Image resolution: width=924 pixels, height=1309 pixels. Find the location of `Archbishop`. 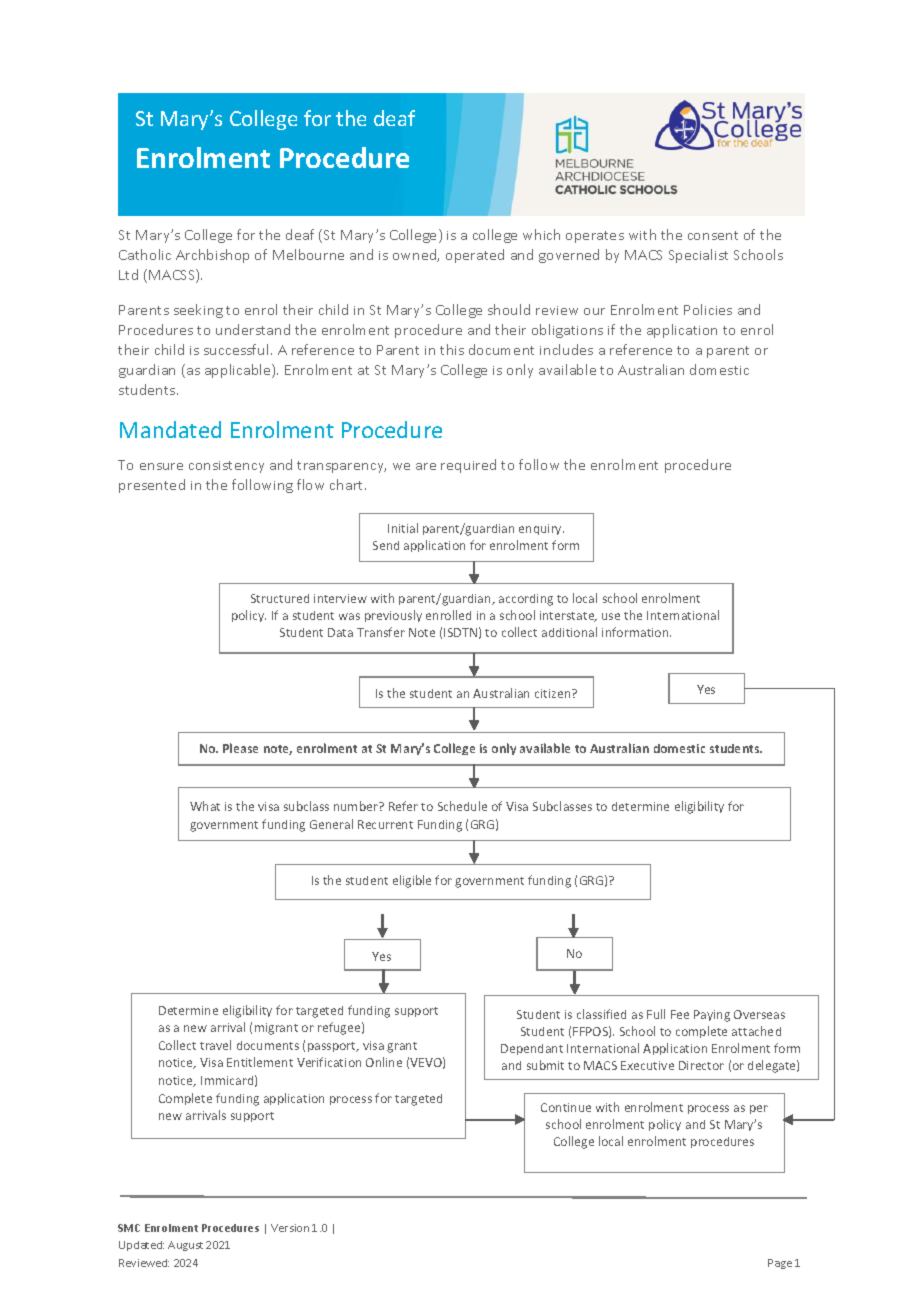

Archbishop is located at coordinates (212, 256).
